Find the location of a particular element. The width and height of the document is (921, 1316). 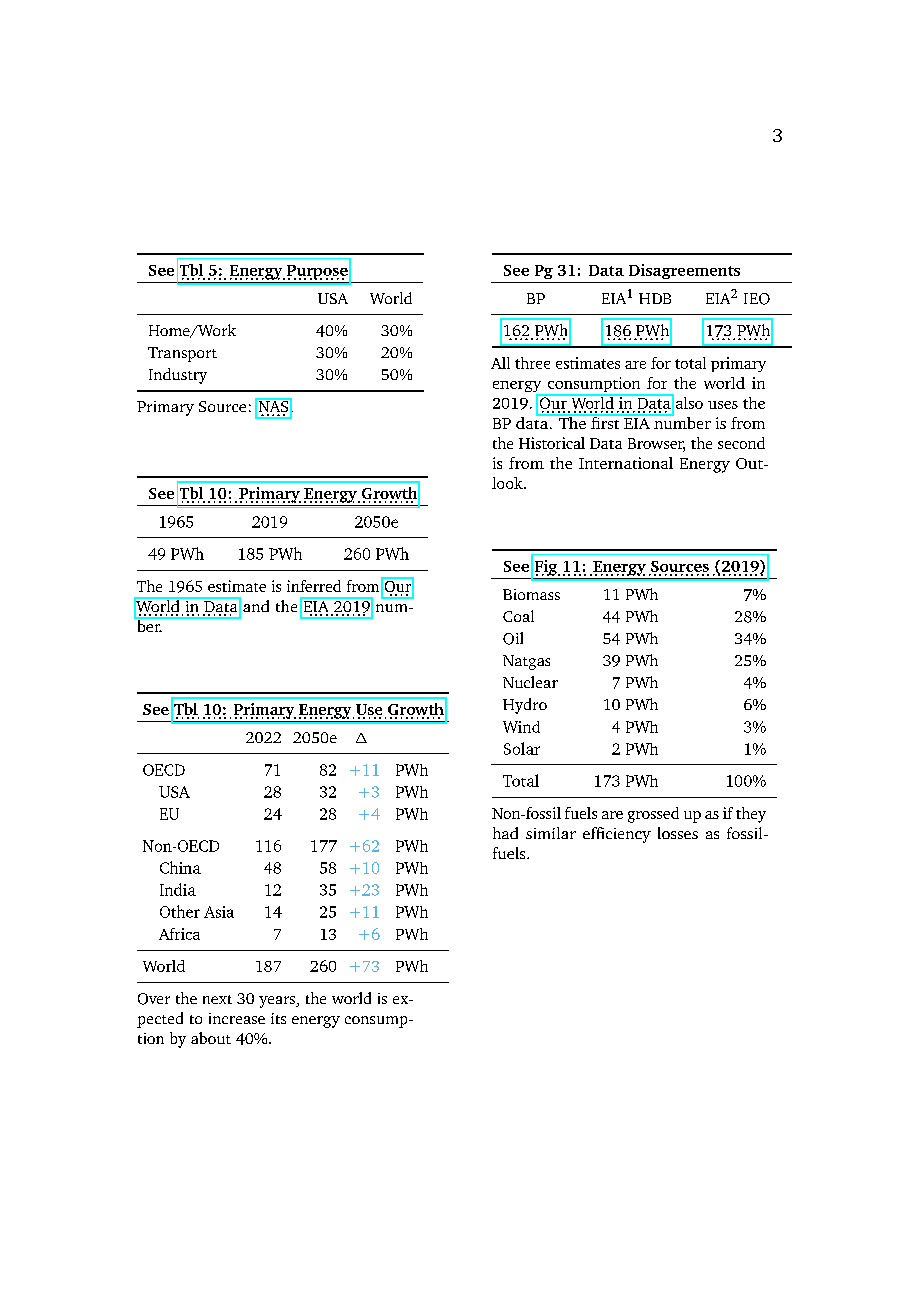

Solar is located at coordinates (522, 748).
